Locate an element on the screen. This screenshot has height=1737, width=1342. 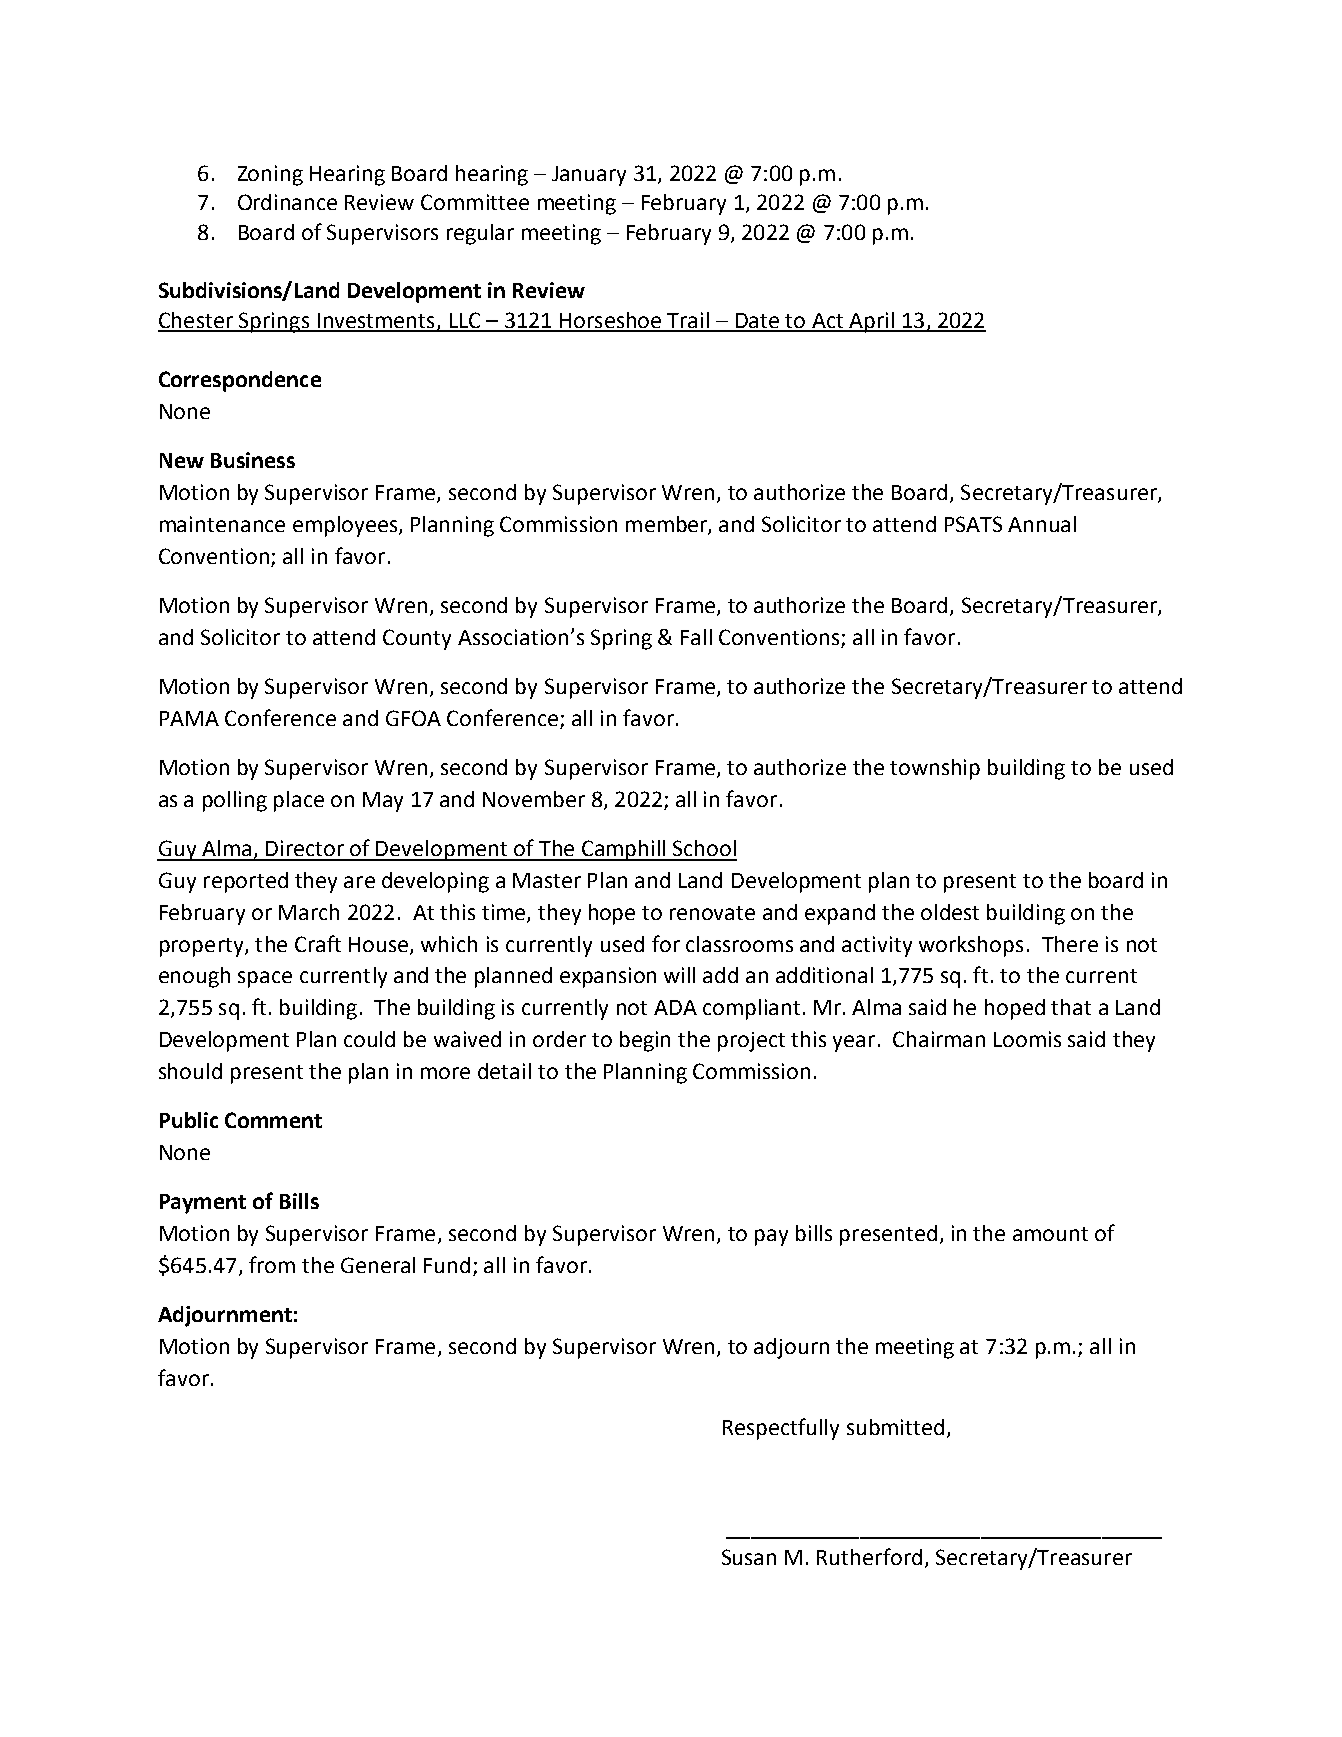
begin is located at coordinates (645, 1041).
